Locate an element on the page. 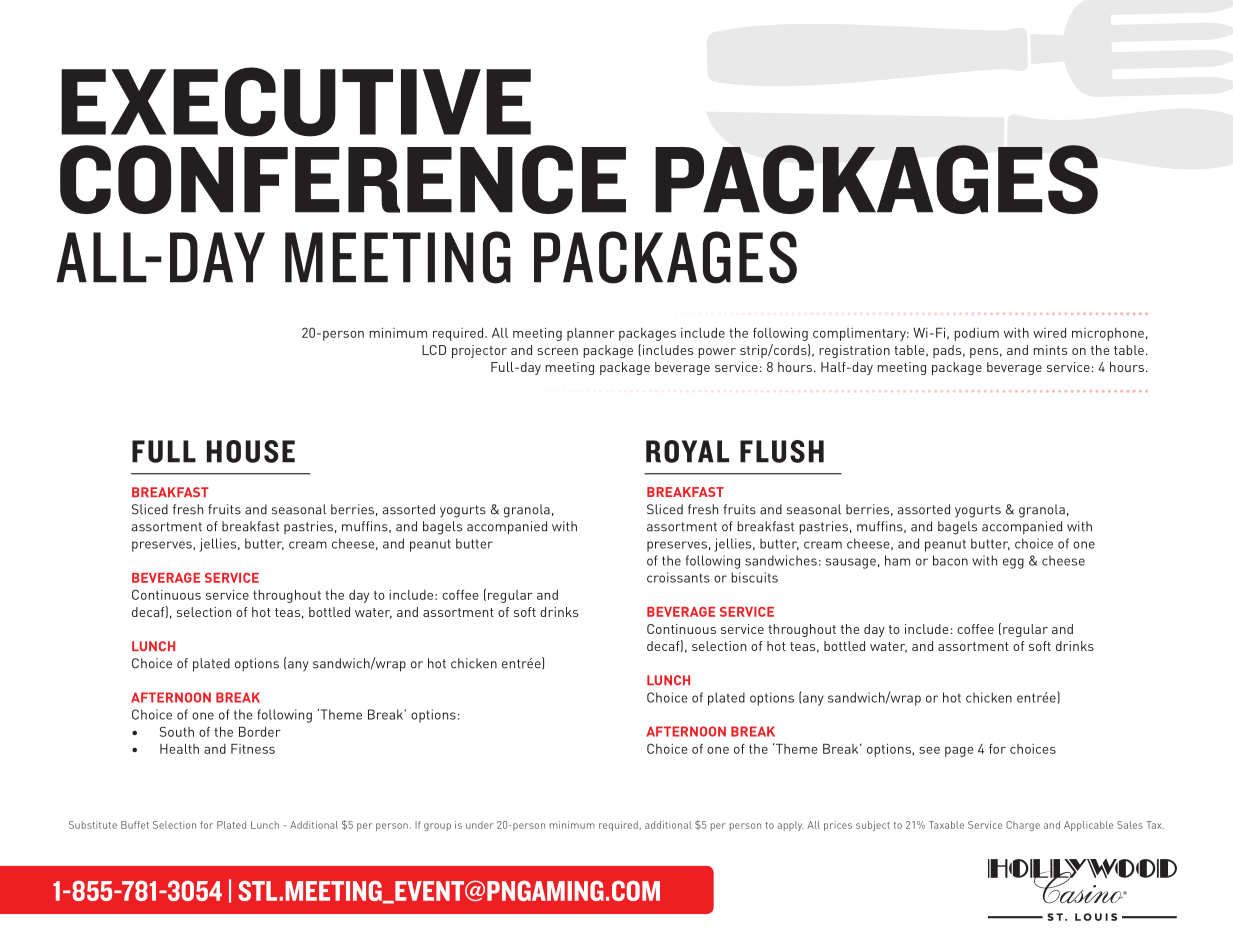 Image resolution: width=1233 pixels, height=952 pixels. planner is located at coordinates (591, 334).
